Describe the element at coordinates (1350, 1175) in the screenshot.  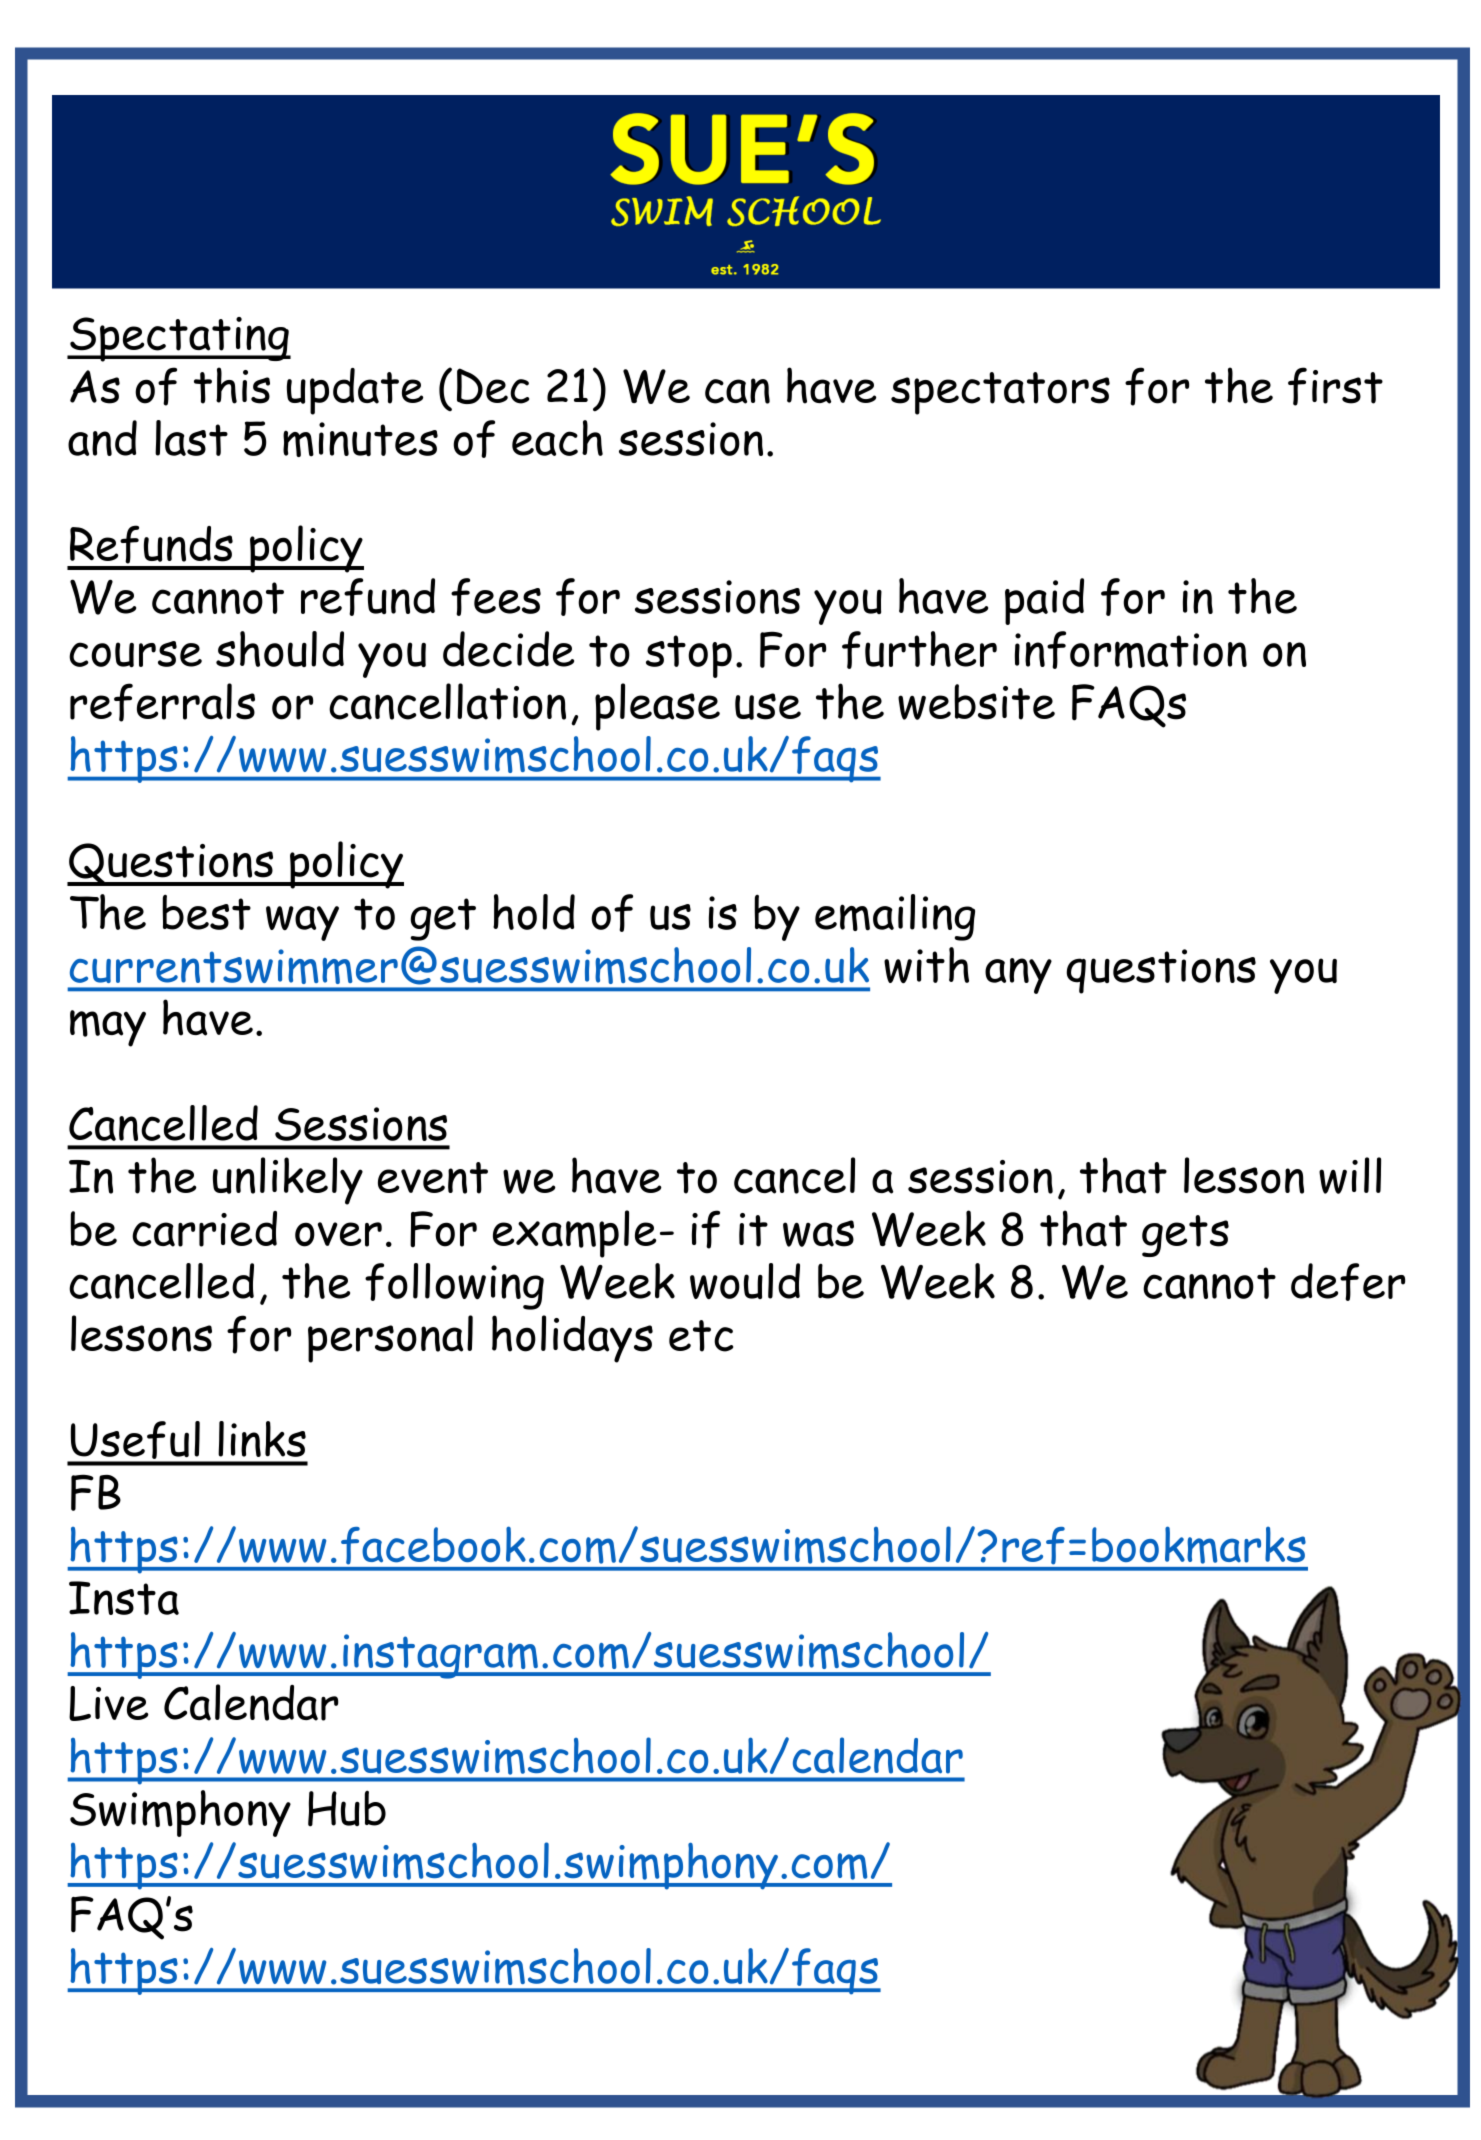
I see `will` at that location.
